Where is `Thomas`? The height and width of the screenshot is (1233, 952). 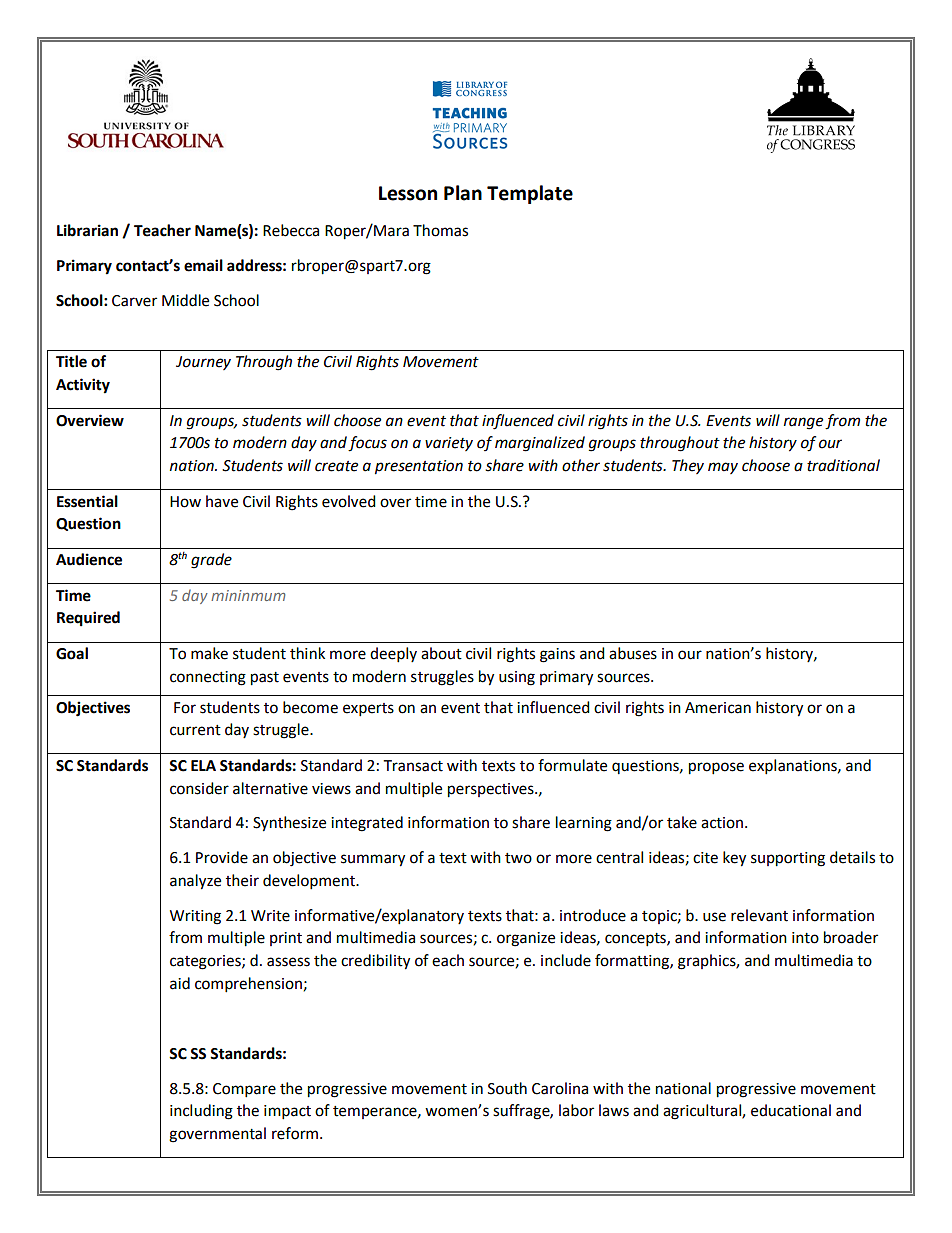
Thomas is located at coordinates (440, 230).
